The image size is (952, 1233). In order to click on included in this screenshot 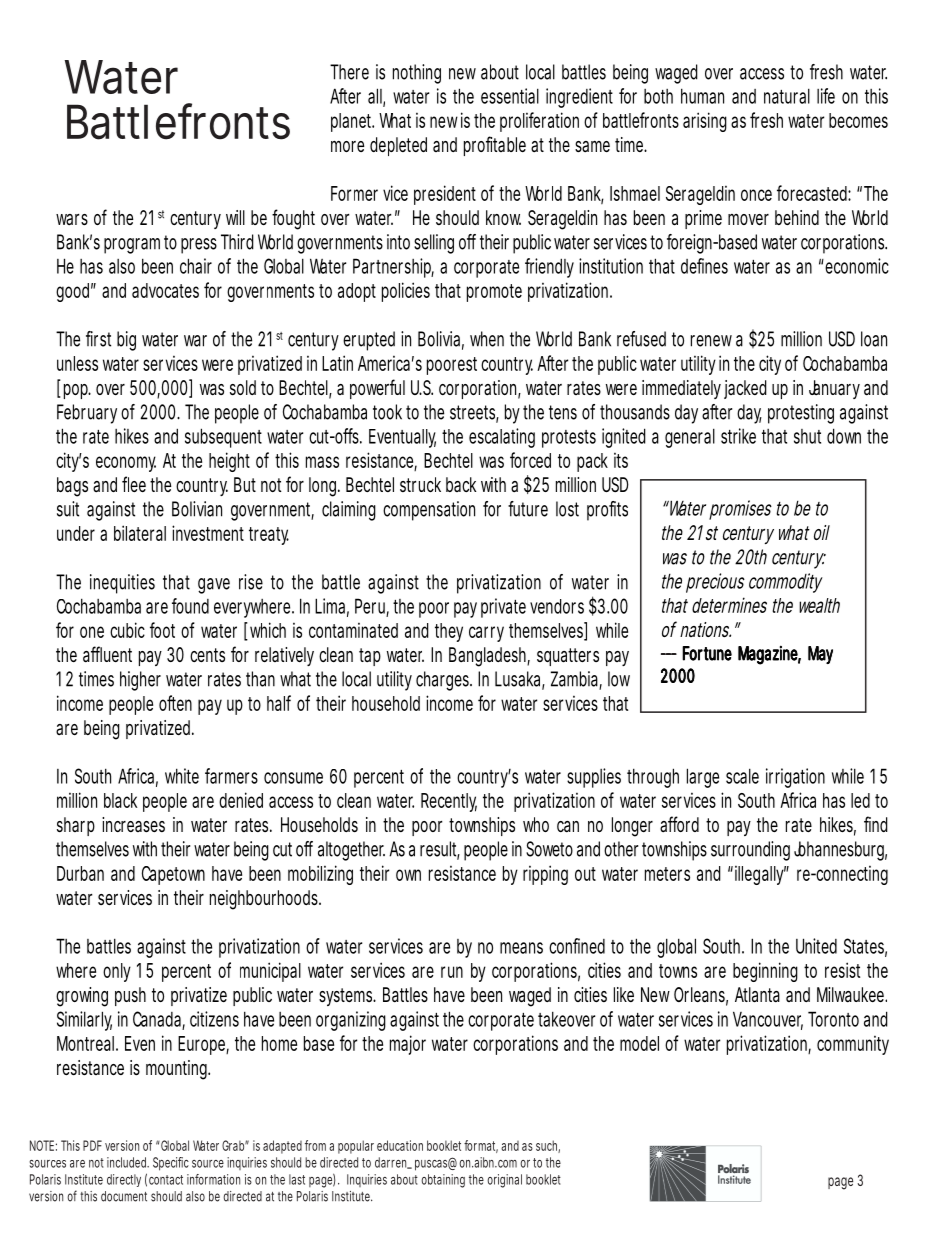, I will do `click(127, 1162)`.
